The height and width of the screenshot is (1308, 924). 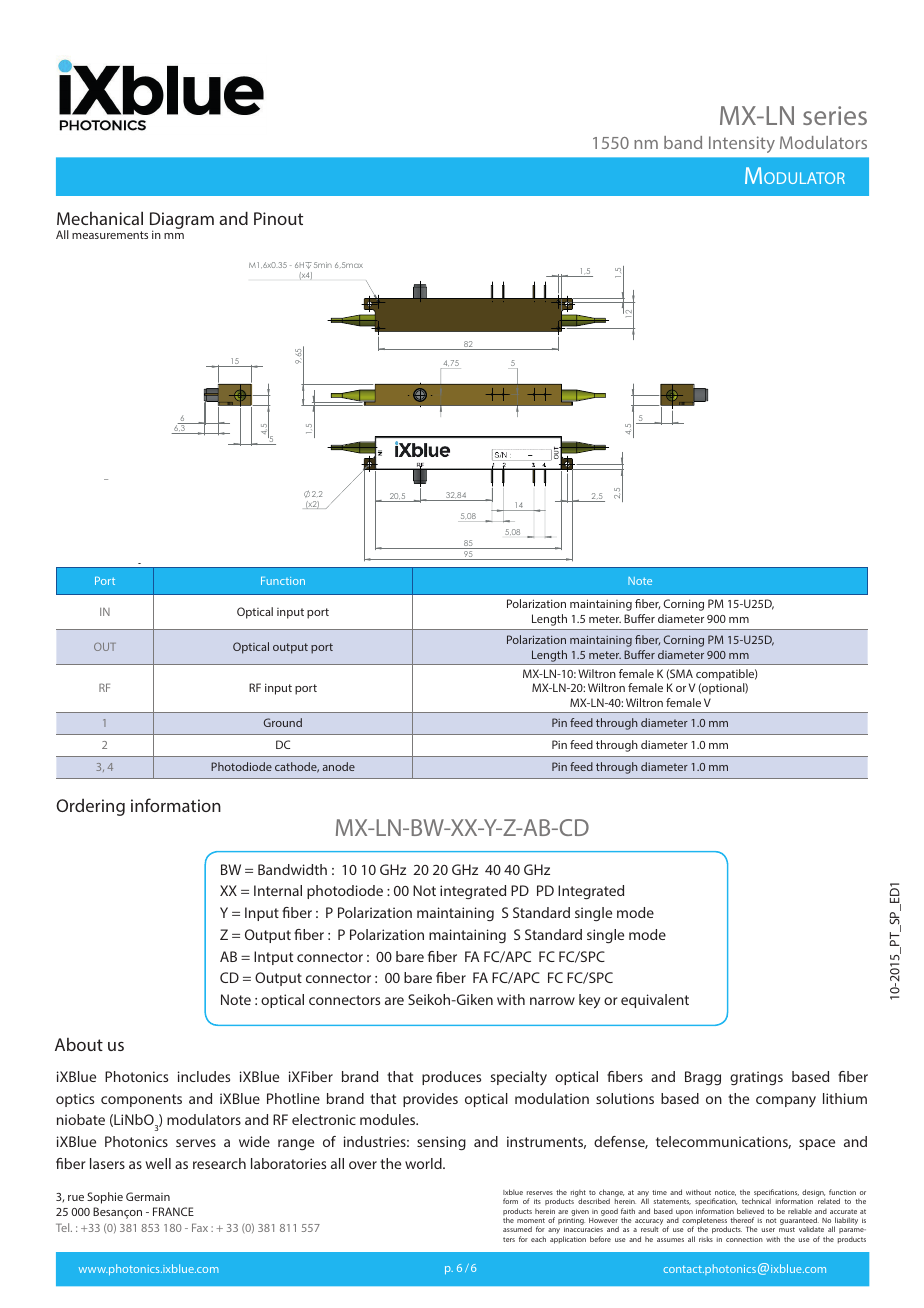 What do you see at coordinates (499, 712) in the screenshot?
I see `est` at bounding box center [499, 712].
